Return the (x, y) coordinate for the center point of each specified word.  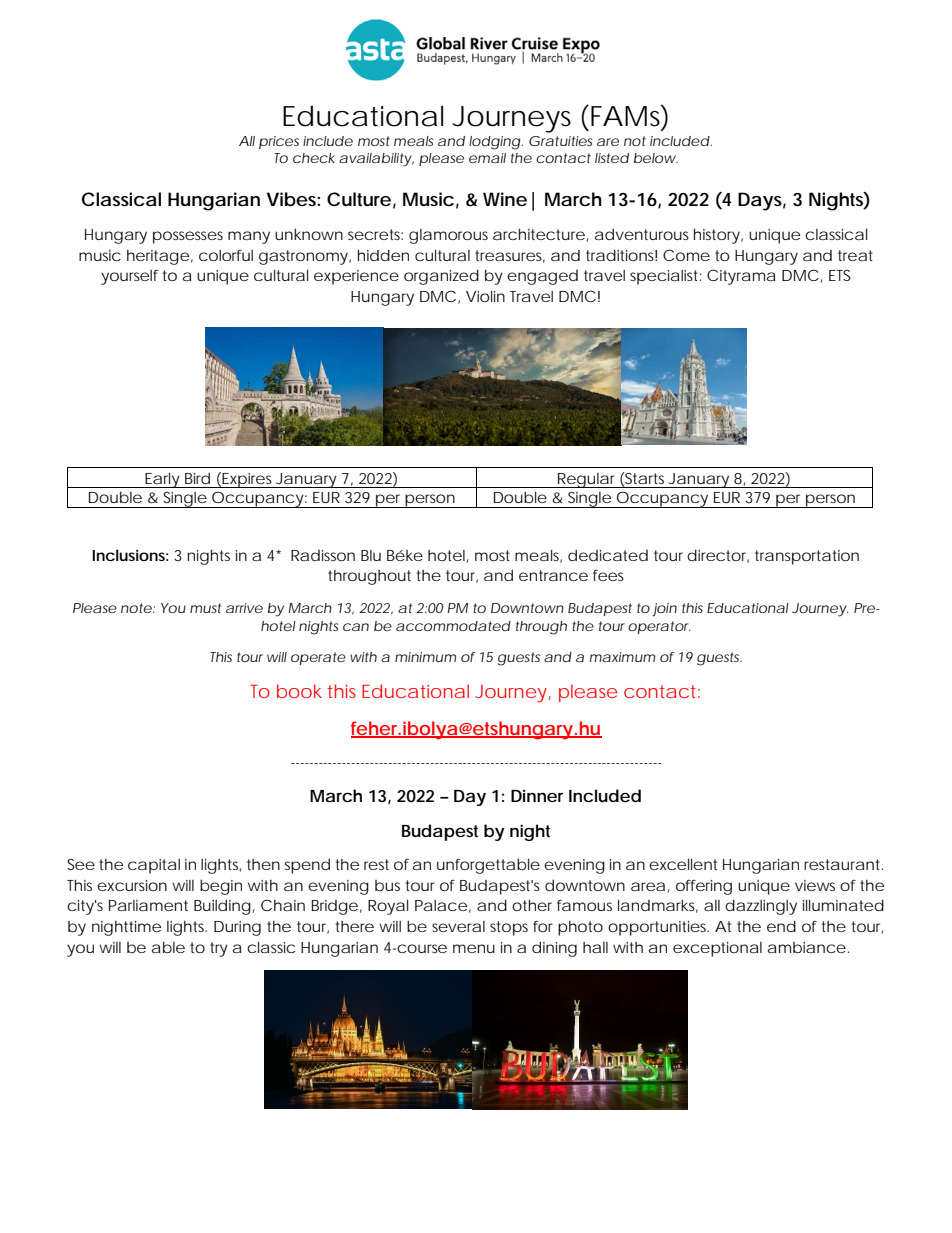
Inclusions (130, 555)
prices (279, 142)
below (656, 158)
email (487, 158)
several (458, 926)
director (718, 556)
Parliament (148, 905)
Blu (371, 555)
